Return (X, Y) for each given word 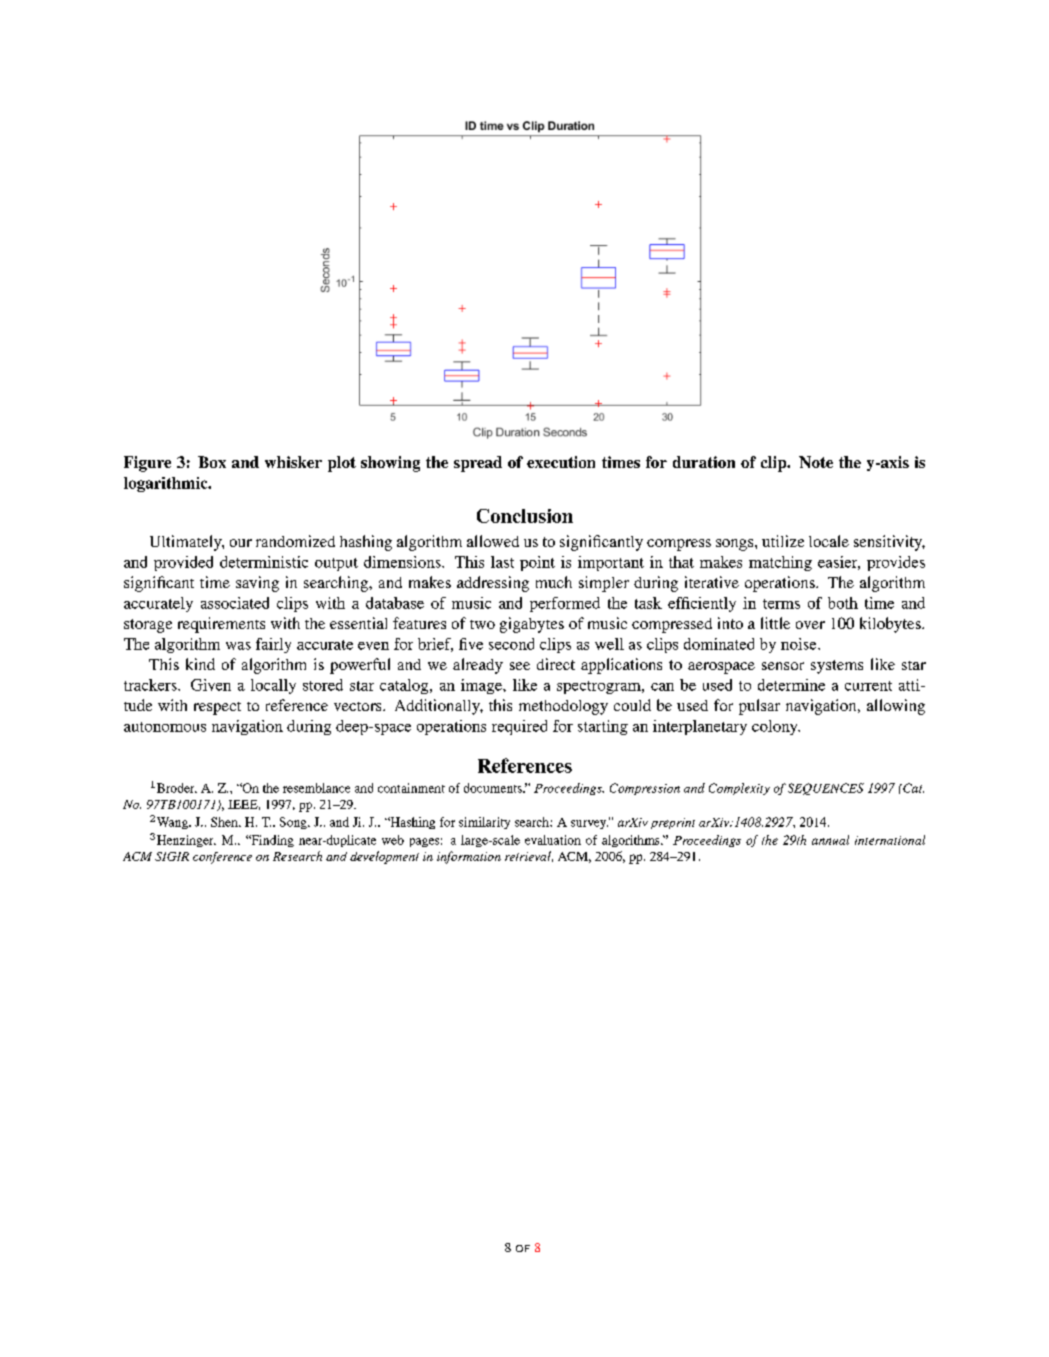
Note (816, 462)
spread (478, 464)
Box (212, 462)
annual (830, 840)
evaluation (553, 840)
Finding (271, 841)
